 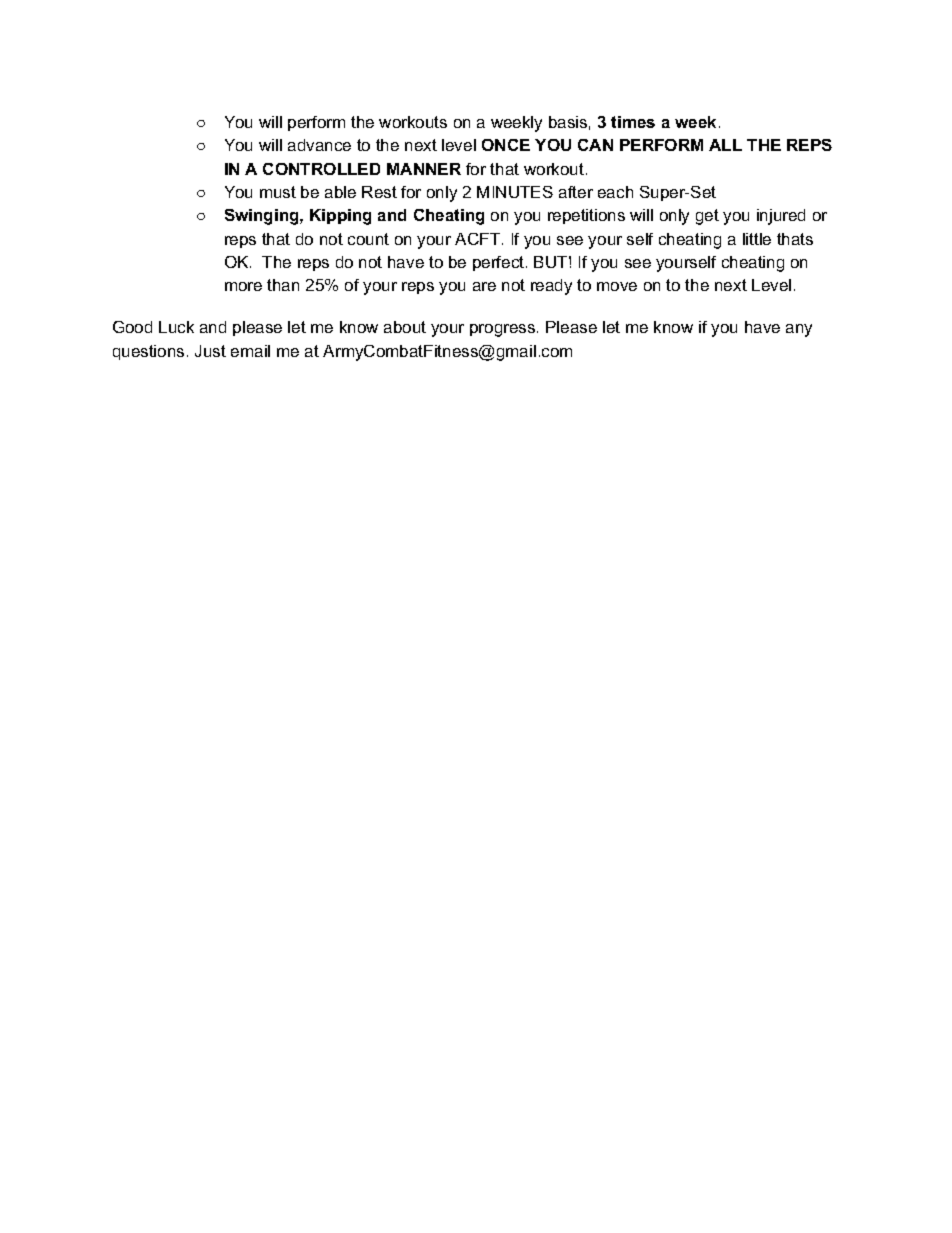 What do you see at coordinates (263, 217) in the page?
I see `Swinging` at bounding box center [263, 217].
